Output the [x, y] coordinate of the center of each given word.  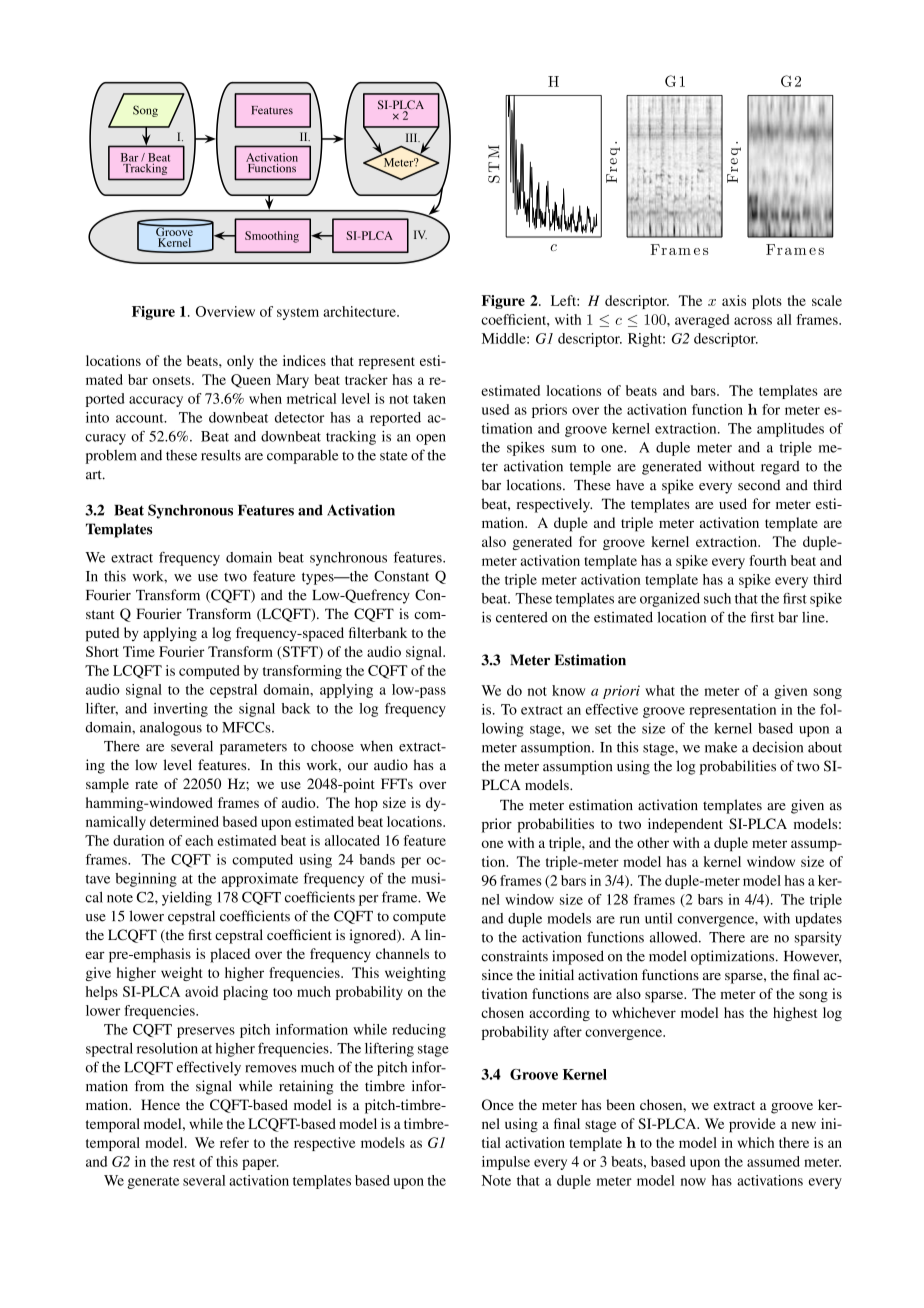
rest [184, 1162]
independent [685, 825]
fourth [768, 560]
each [199, 840]
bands [377, 859]
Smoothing [272, 237]
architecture [360, 311]
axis [734, 300]
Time [139, 651]
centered [522, 617]
